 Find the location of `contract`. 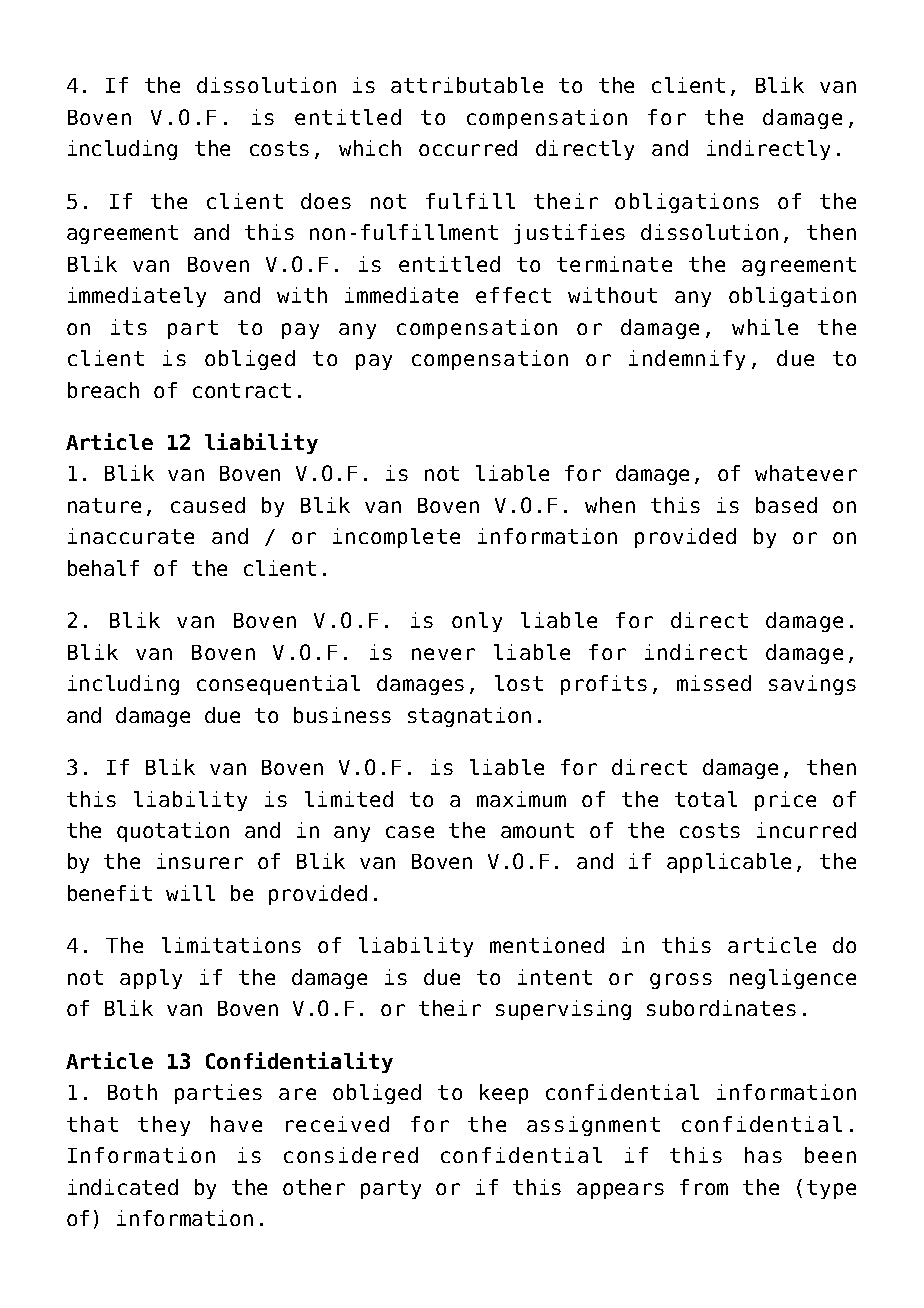

contract is located at coordinates (242, 390).
